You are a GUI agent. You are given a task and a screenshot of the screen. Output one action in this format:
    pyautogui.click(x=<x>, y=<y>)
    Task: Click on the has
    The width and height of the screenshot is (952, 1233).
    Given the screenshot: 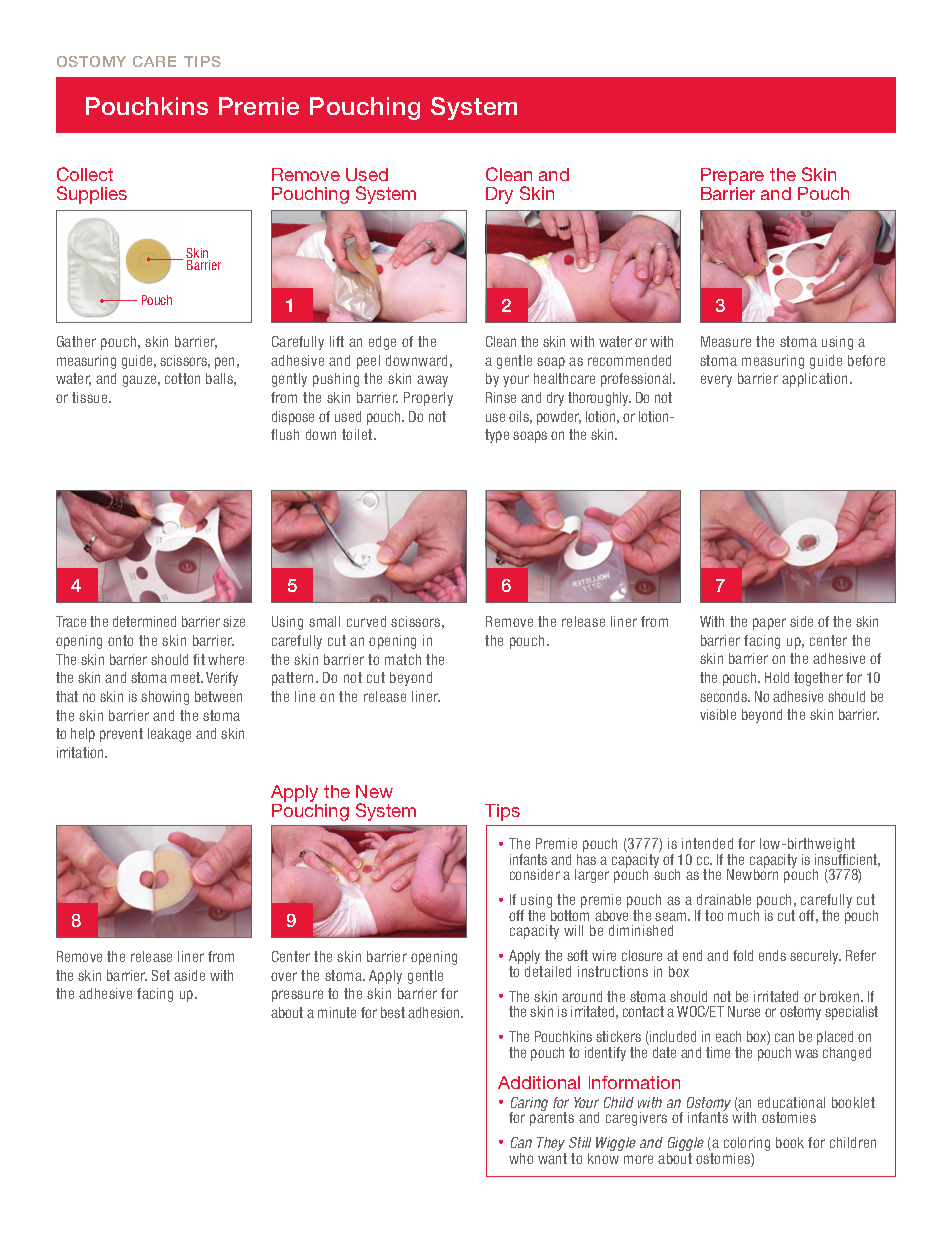 What is the action you would take?
    pyautogui.click(x=586, y=859)
